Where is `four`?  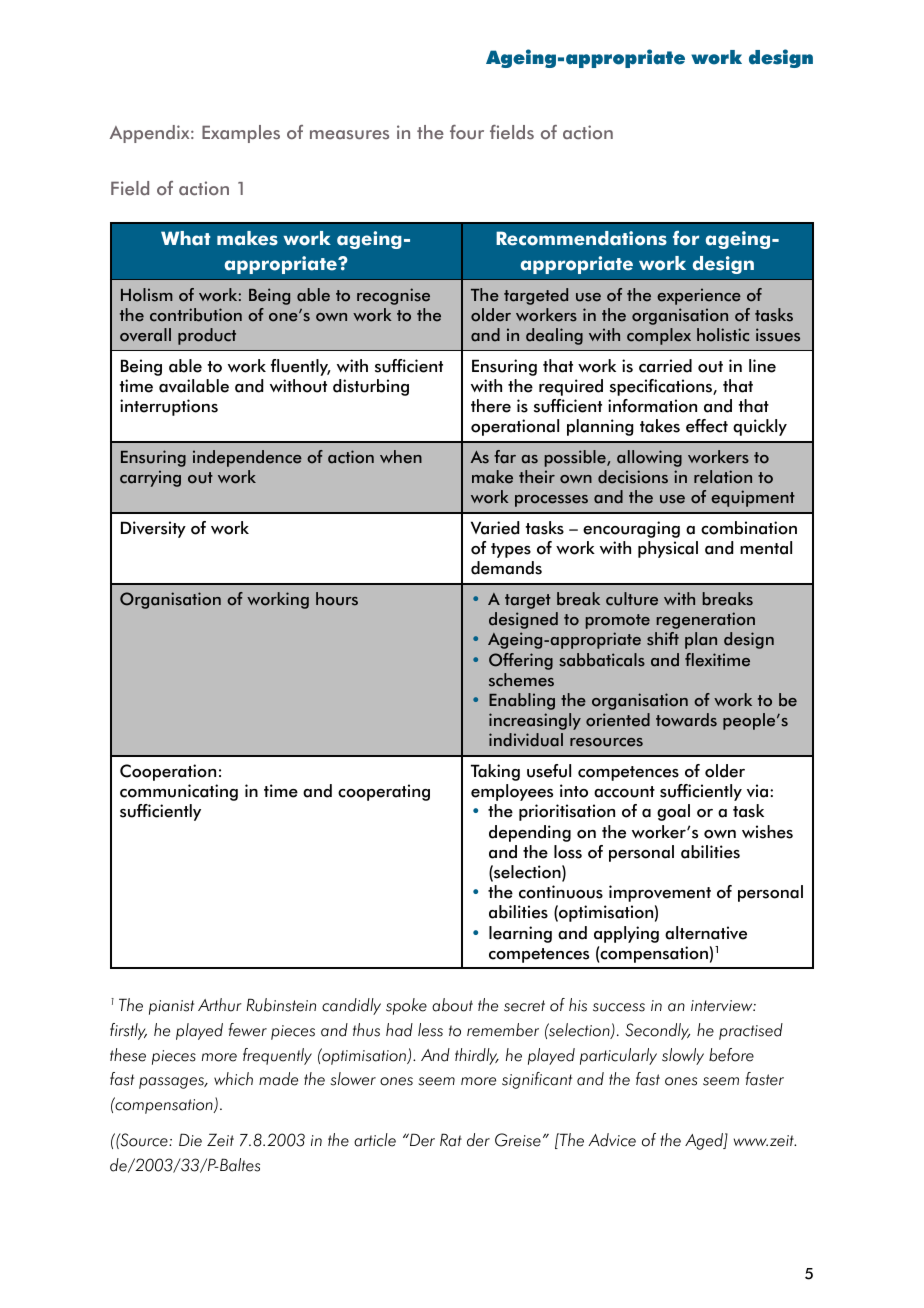
four is located at coordinates (467, 132).
